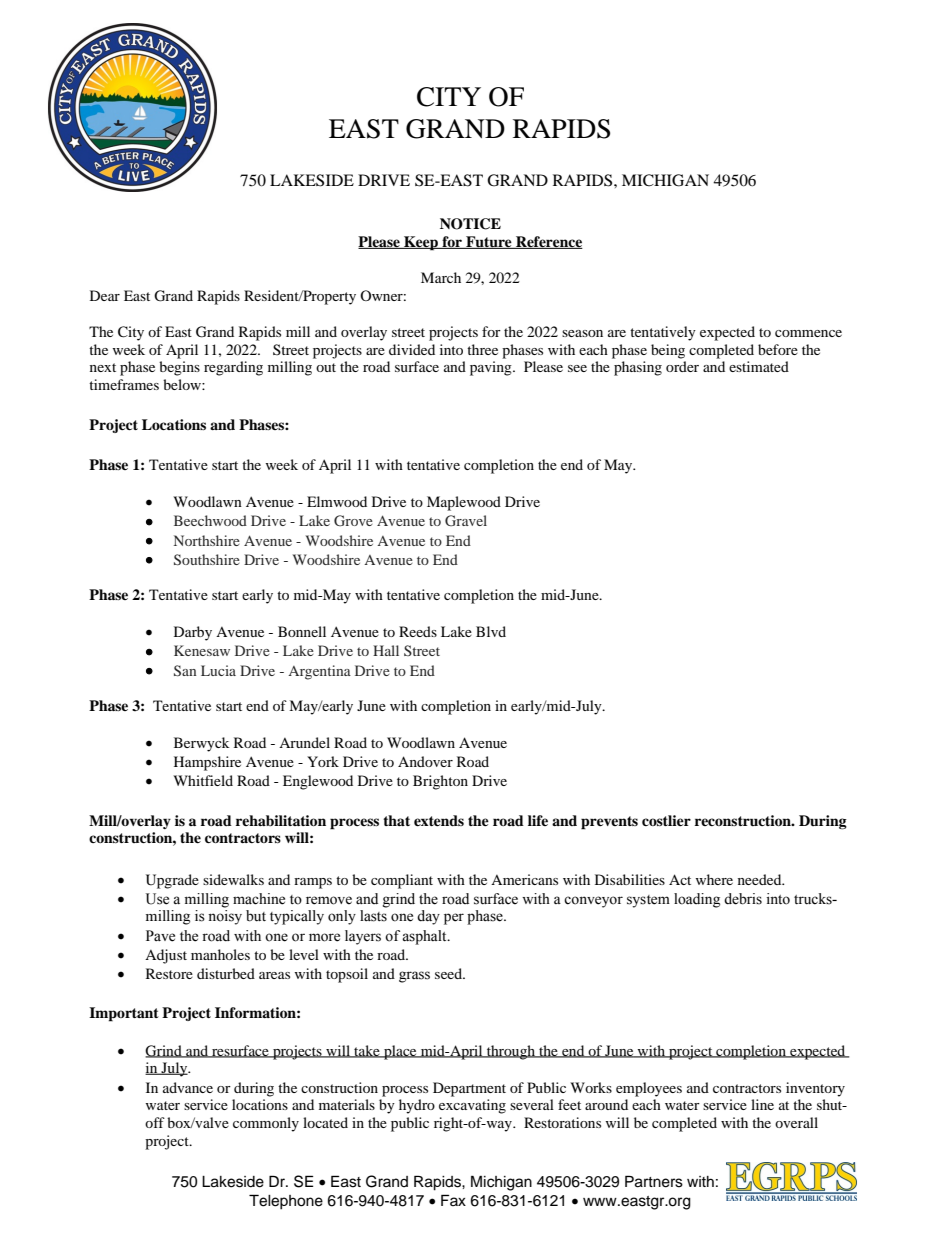  What do you see at coordinates (666, 820) in the page?
I see `costlier` at bounding box center [666, 820].
